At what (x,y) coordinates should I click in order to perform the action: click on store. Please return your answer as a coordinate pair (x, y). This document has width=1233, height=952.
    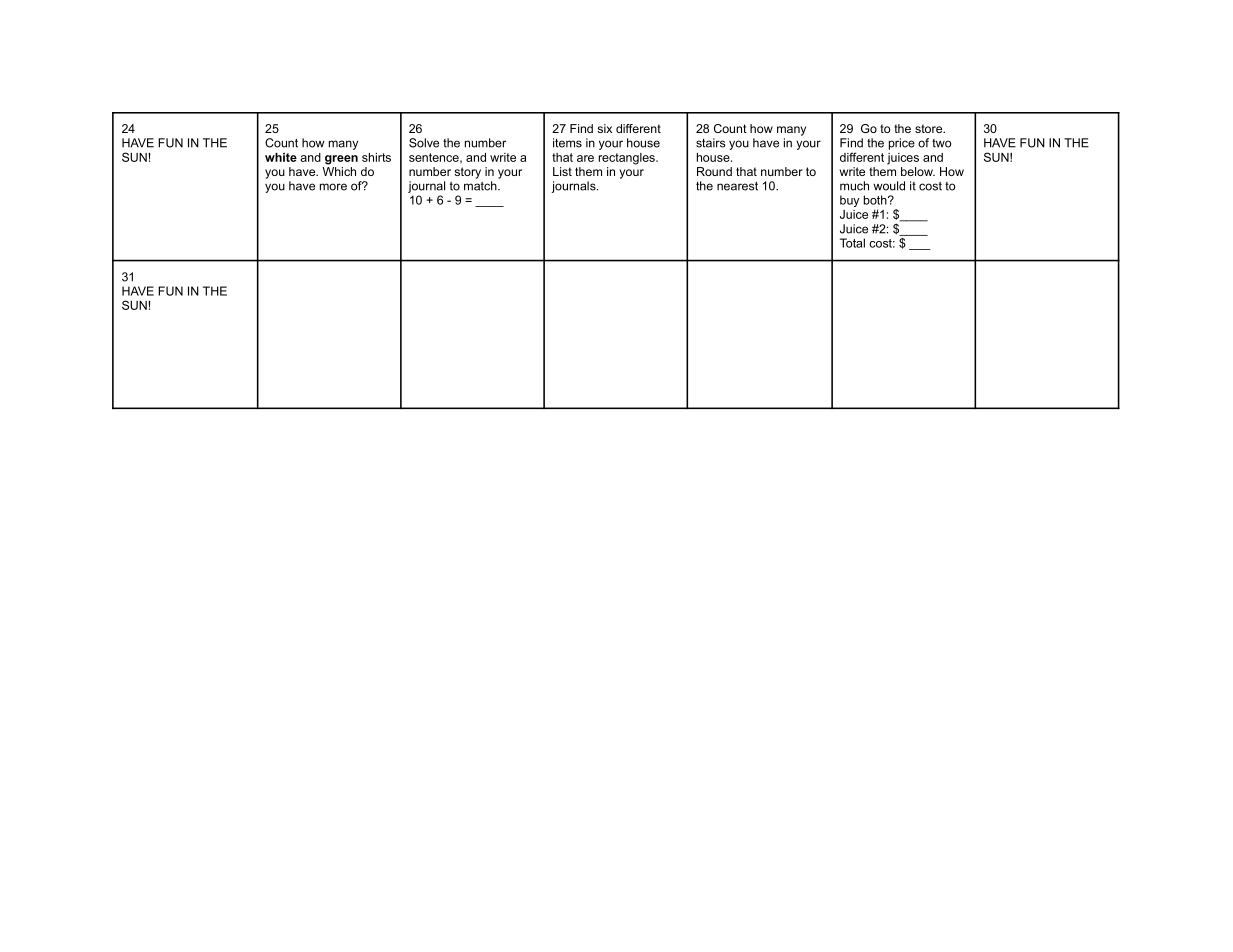
    Looking at the image, I should click on (930, 128).
